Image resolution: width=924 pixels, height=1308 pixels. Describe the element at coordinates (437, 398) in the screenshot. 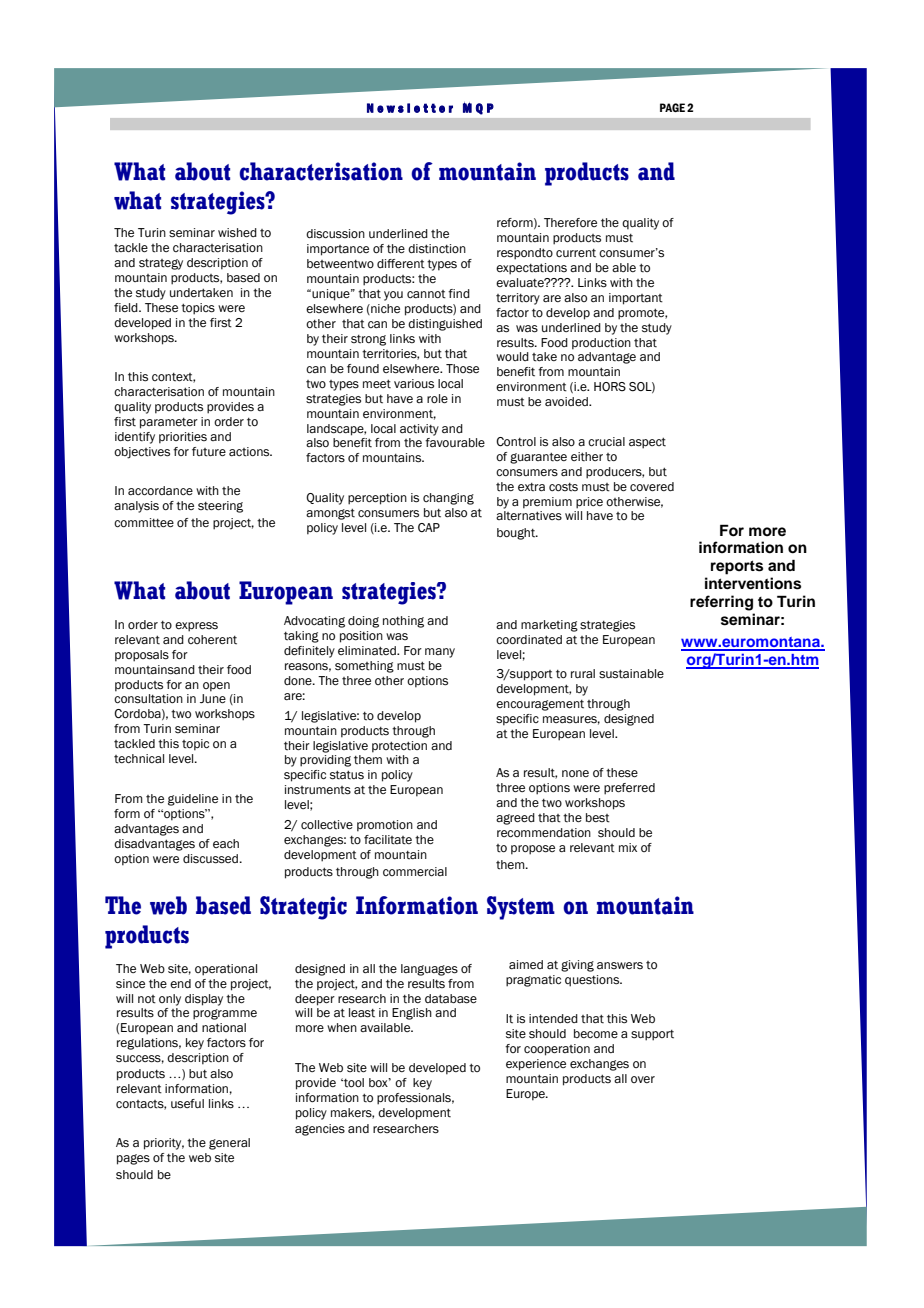

I see `role` at that location.
